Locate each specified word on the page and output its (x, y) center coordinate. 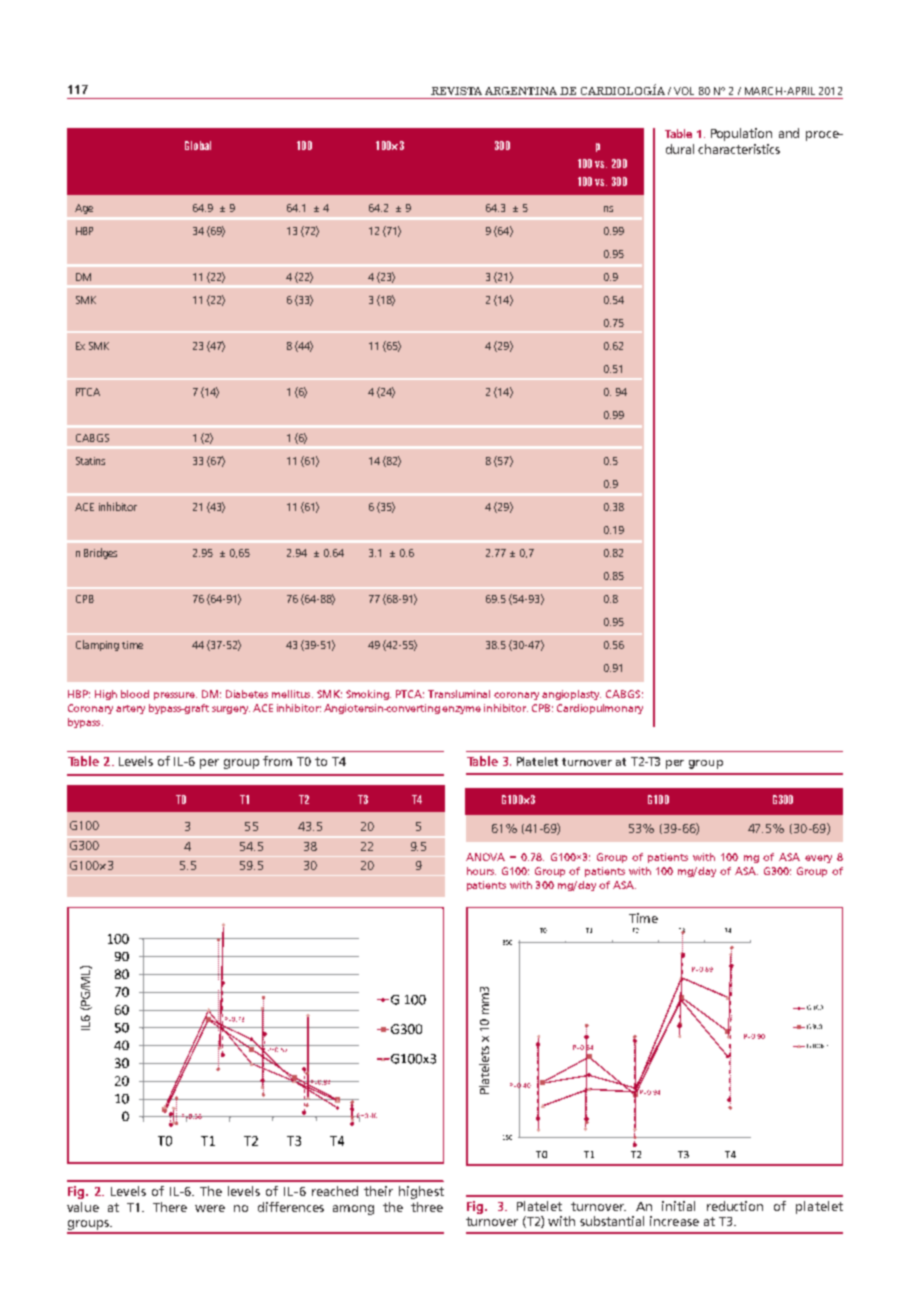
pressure (175, 696)
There (170, 1207)
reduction (735, 1206)
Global (198, 145)
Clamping (97, 645)
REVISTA (456, 91)
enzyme (461, 710)
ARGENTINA (521, 91)
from (277, 761)
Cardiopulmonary (600, 709)
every (818, 859)
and (789, 133)
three (427, 1207)
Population (741, 134)
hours (481, 871)
